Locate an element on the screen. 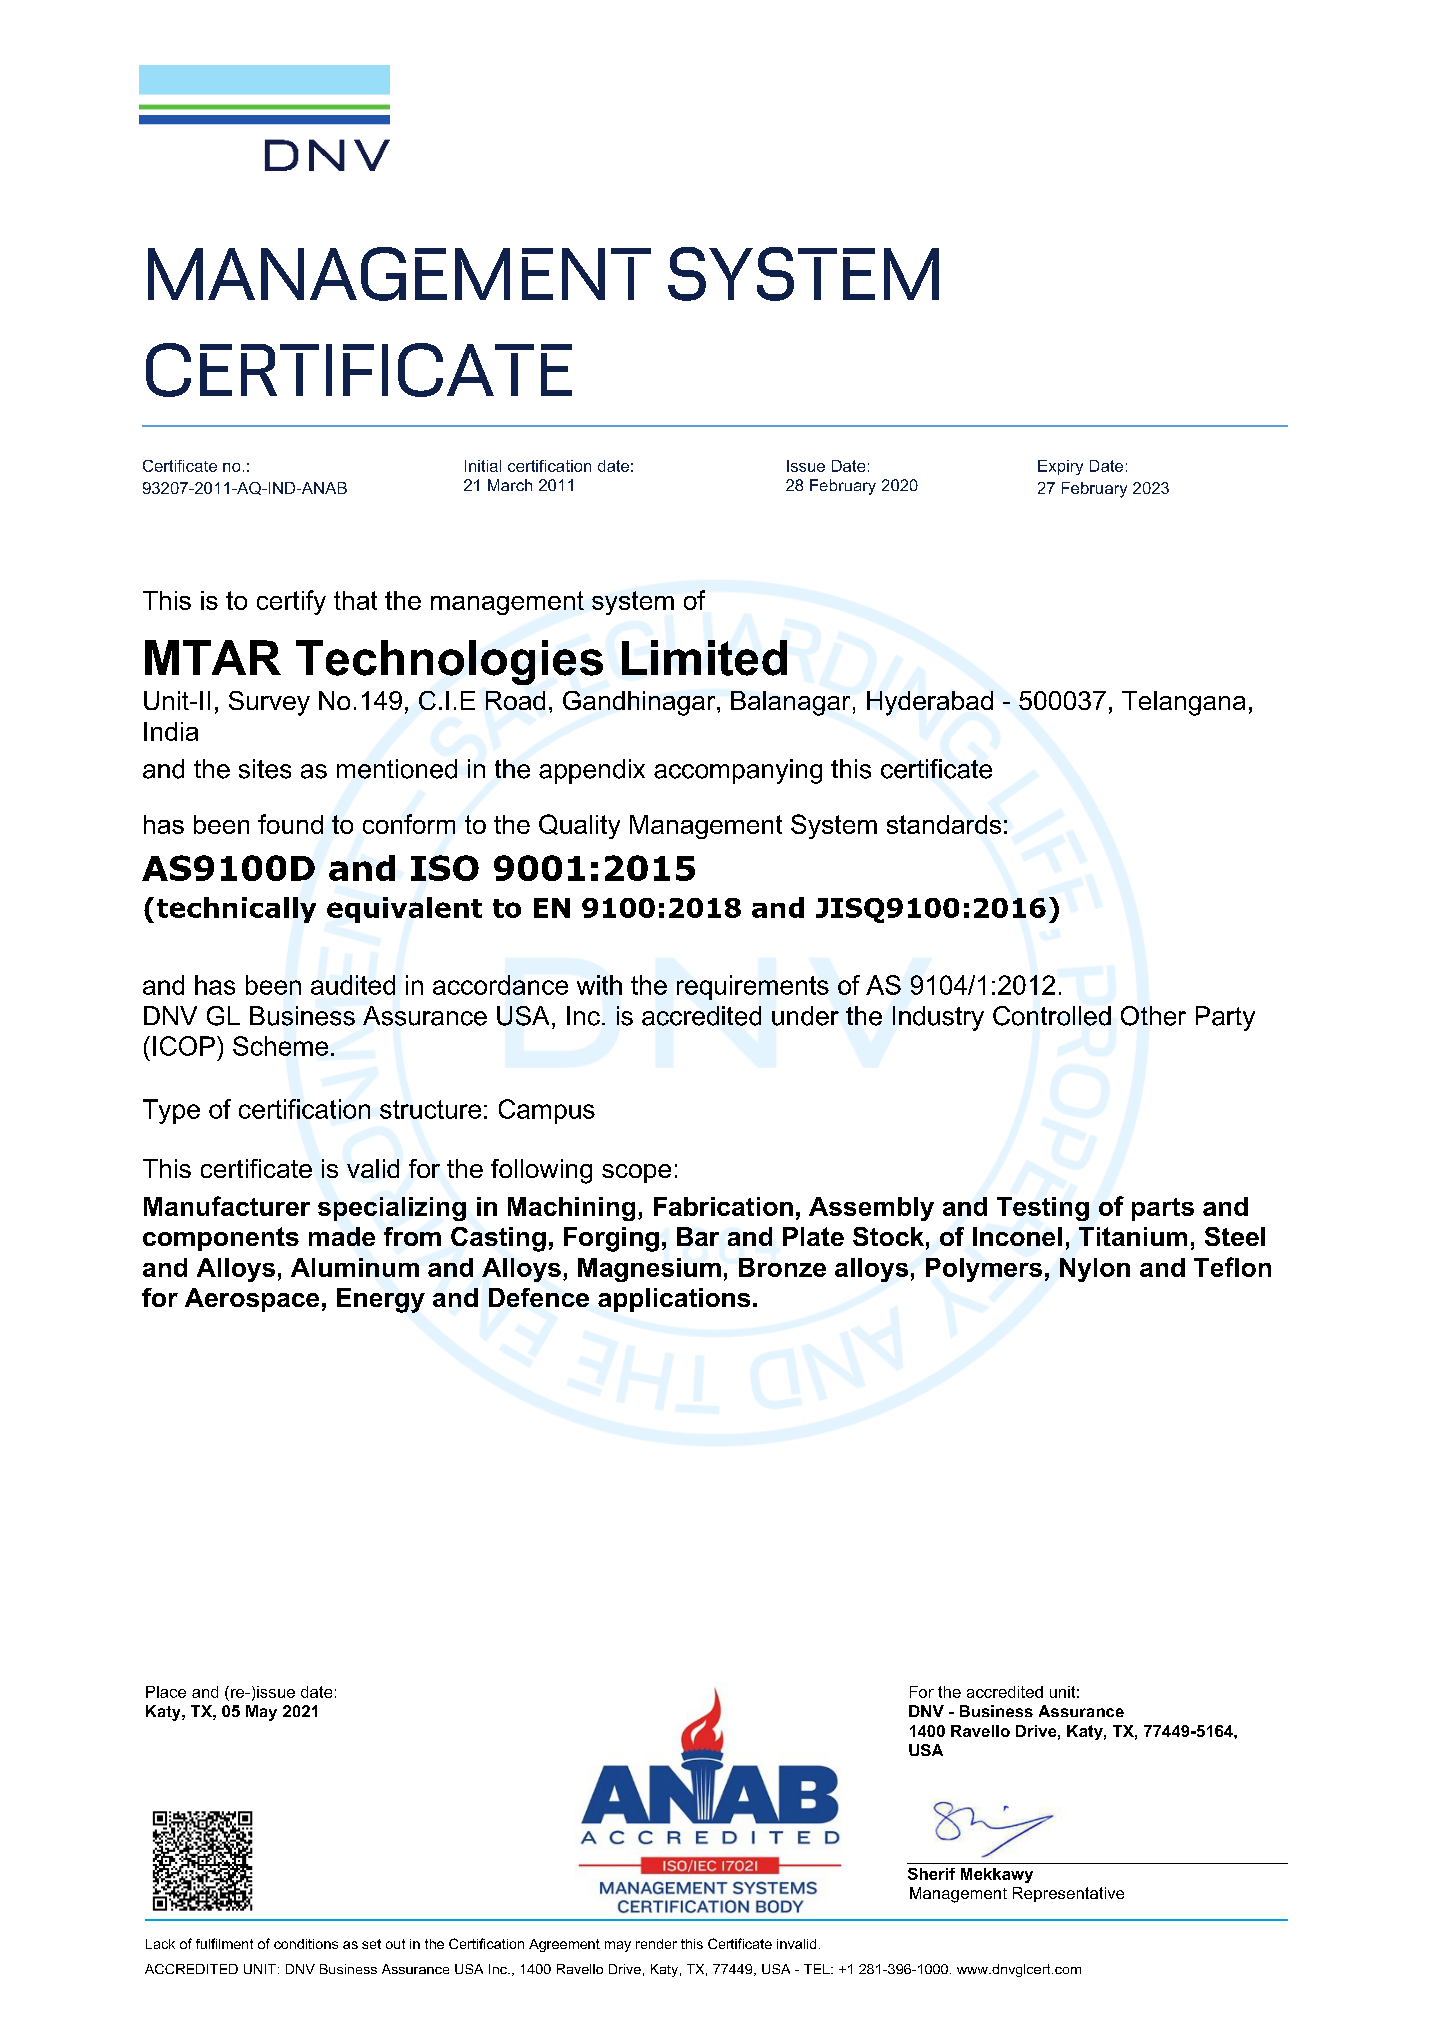 Image resolution: width=1433 pixels, height=2026 pixels. Other is located at coordinates (1153, 1016).
